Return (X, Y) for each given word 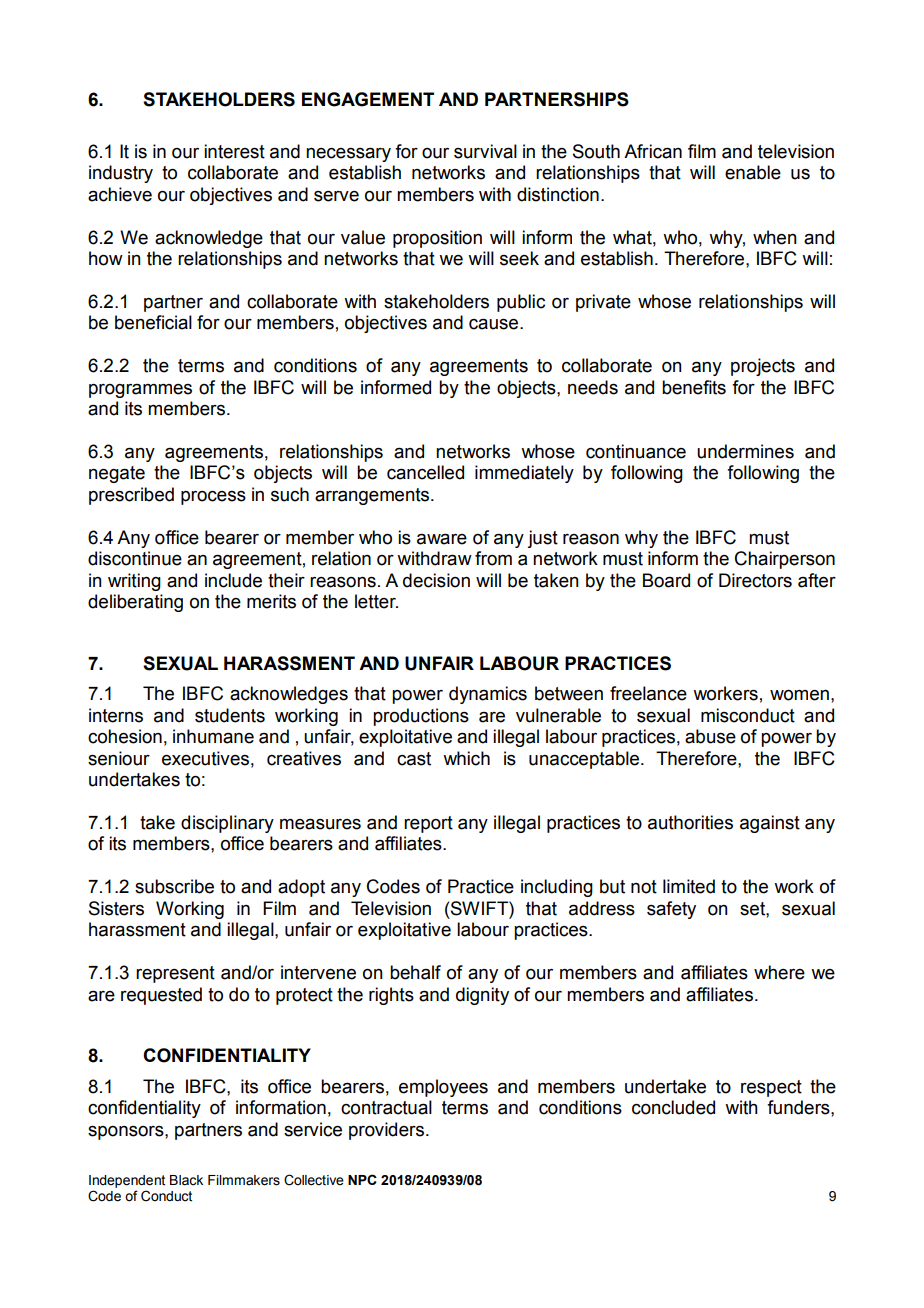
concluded (673, 1107)
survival (485, 151)
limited (689, 886)
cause (495, 324)
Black (186, 1180)
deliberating (135, 603)
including (557, 888)
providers (388, 1131)
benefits (694, 387)
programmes (140, 391)
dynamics (488, 695)
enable (753, 172)
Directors (755, 580)
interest (234, 151)
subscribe (174, 886)
